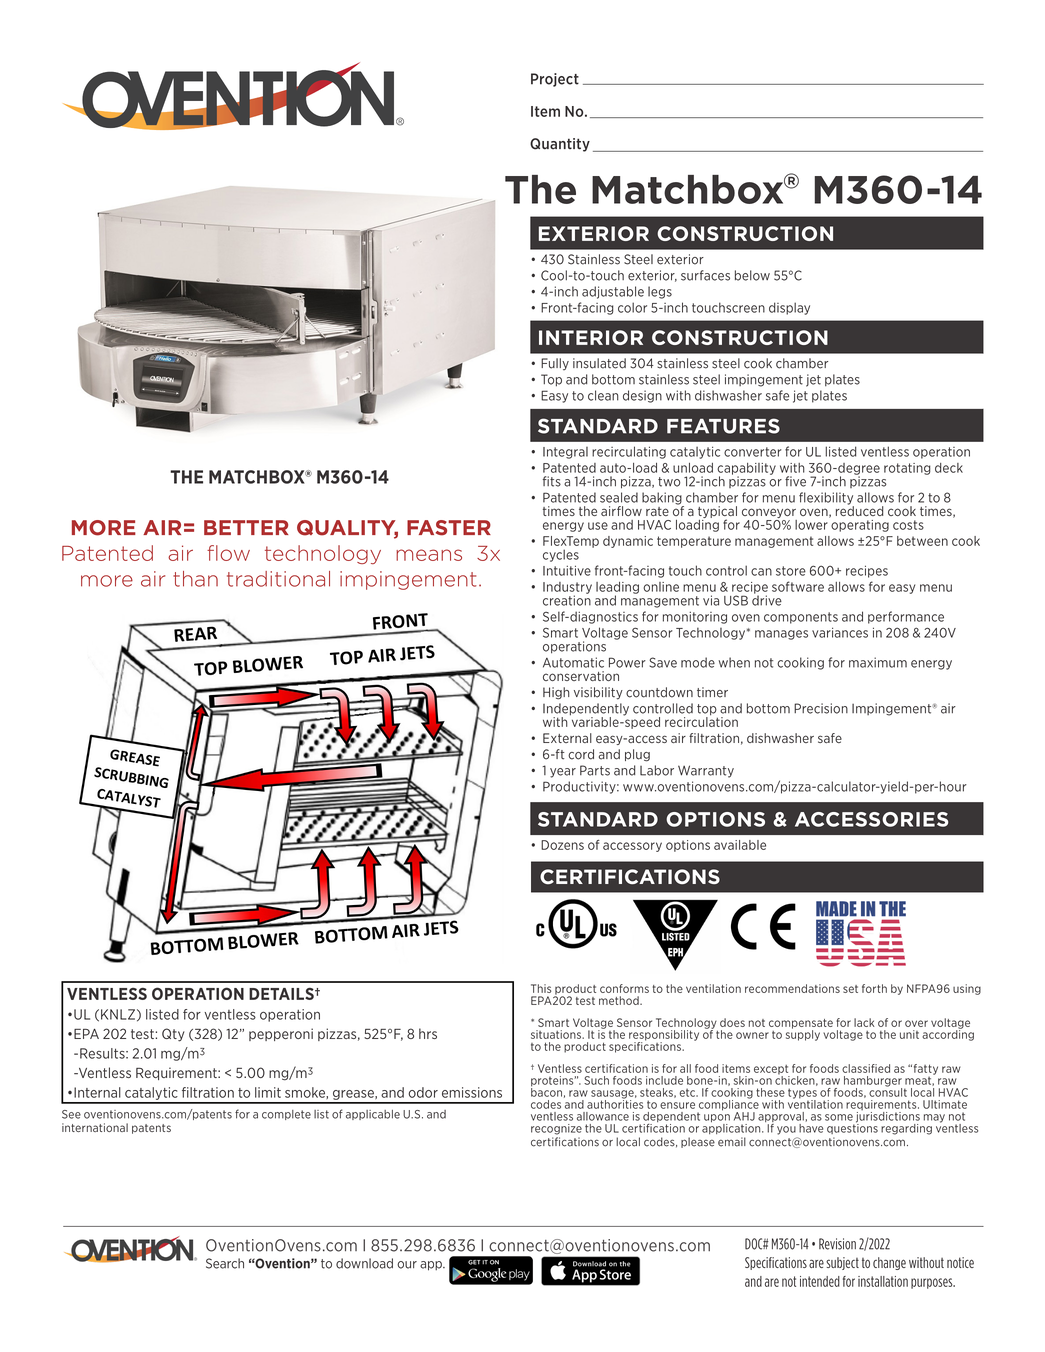 This screenshot has height=1352, width=1045. Describe the element at coordinates (560, 145) in the screenshot. I see `Quantity` at that location.
